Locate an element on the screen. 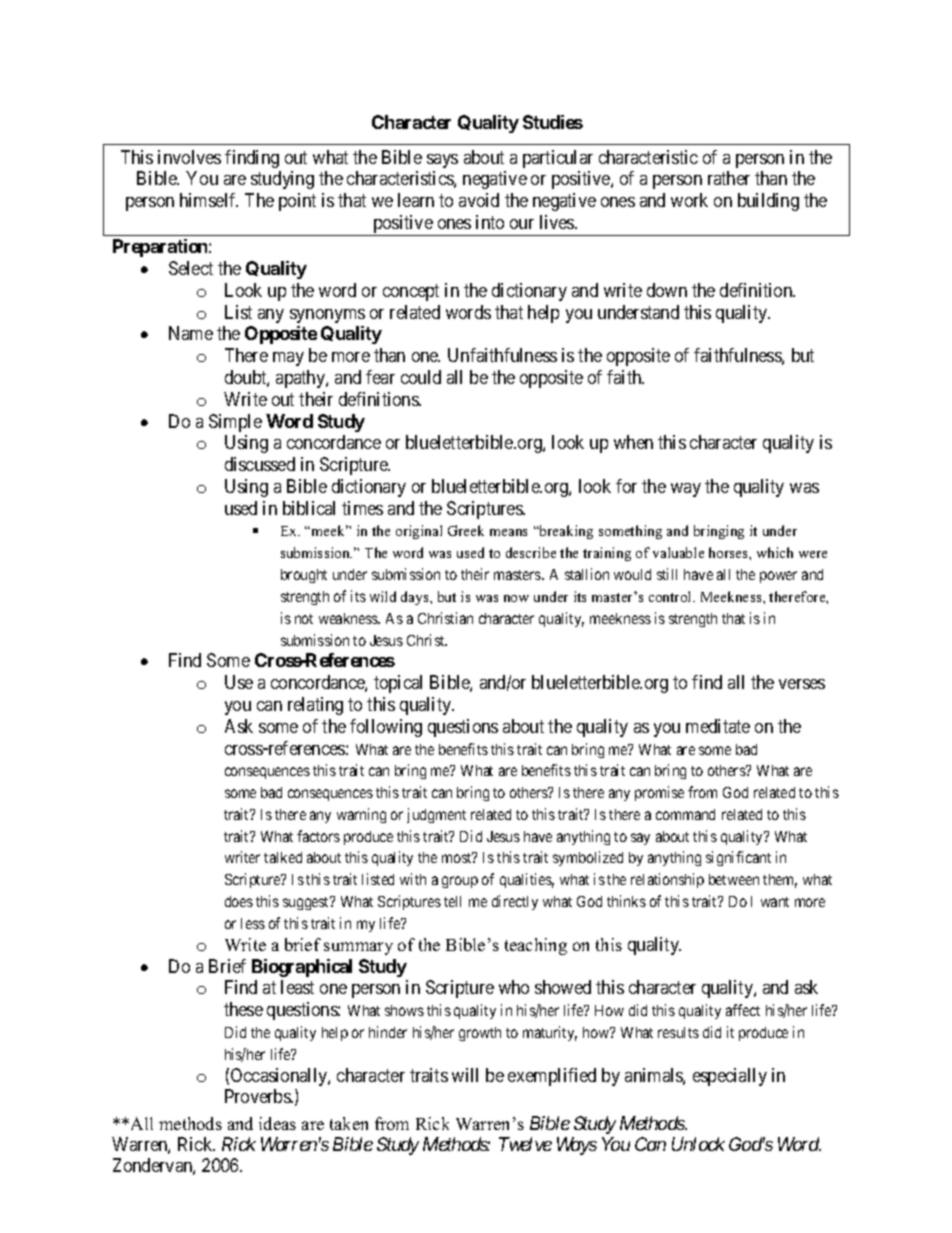 This screenshot has height=1233, width=952. horses is located at coordinates (729, 552).
